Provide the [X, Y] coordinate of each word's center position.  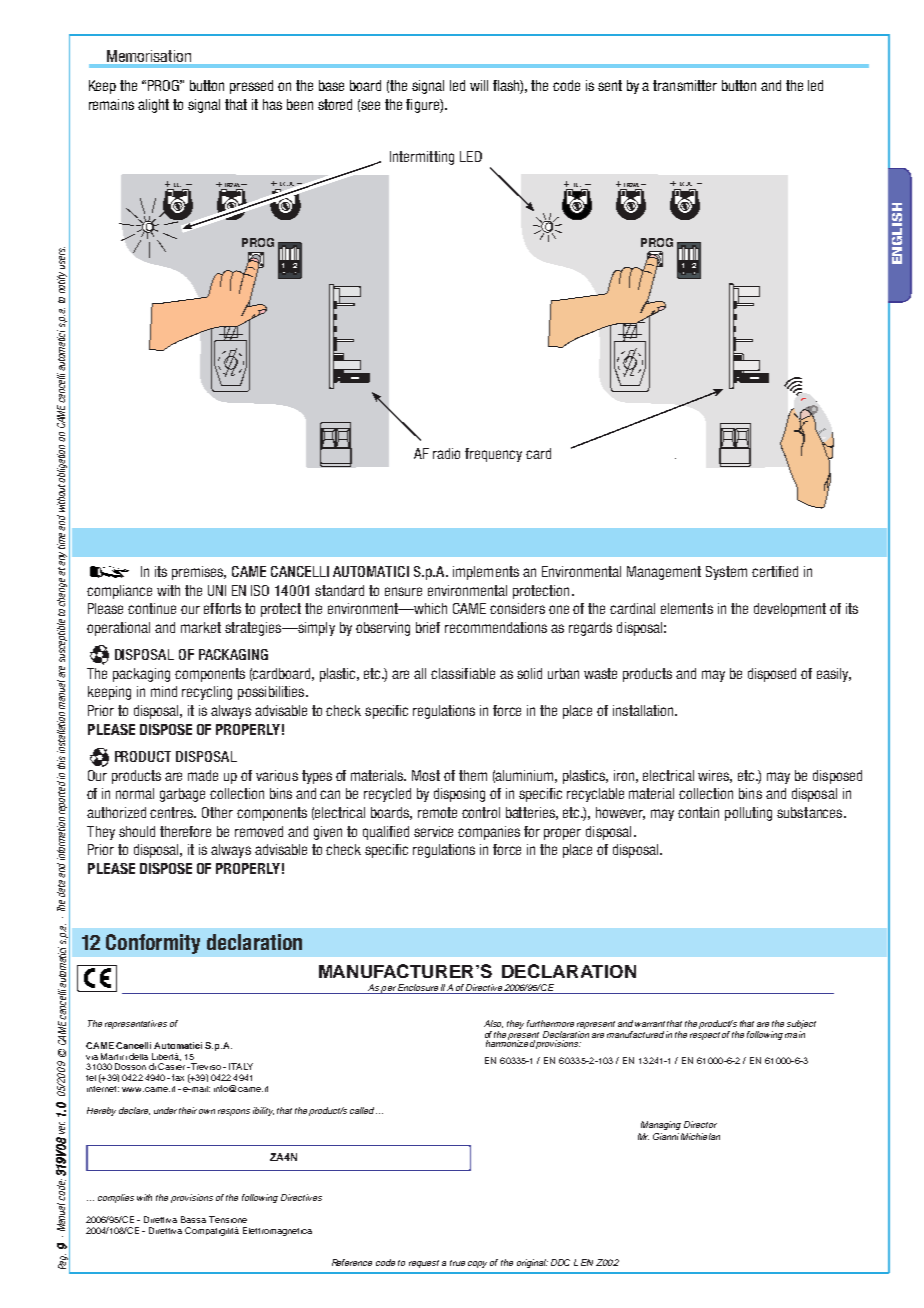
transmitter [685, 85]
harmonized [510, 1042]
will [479, 85]
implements [486, 573]
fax [178, 1077]
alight [153, 106]
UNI [217, 590]
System [726, 573]
